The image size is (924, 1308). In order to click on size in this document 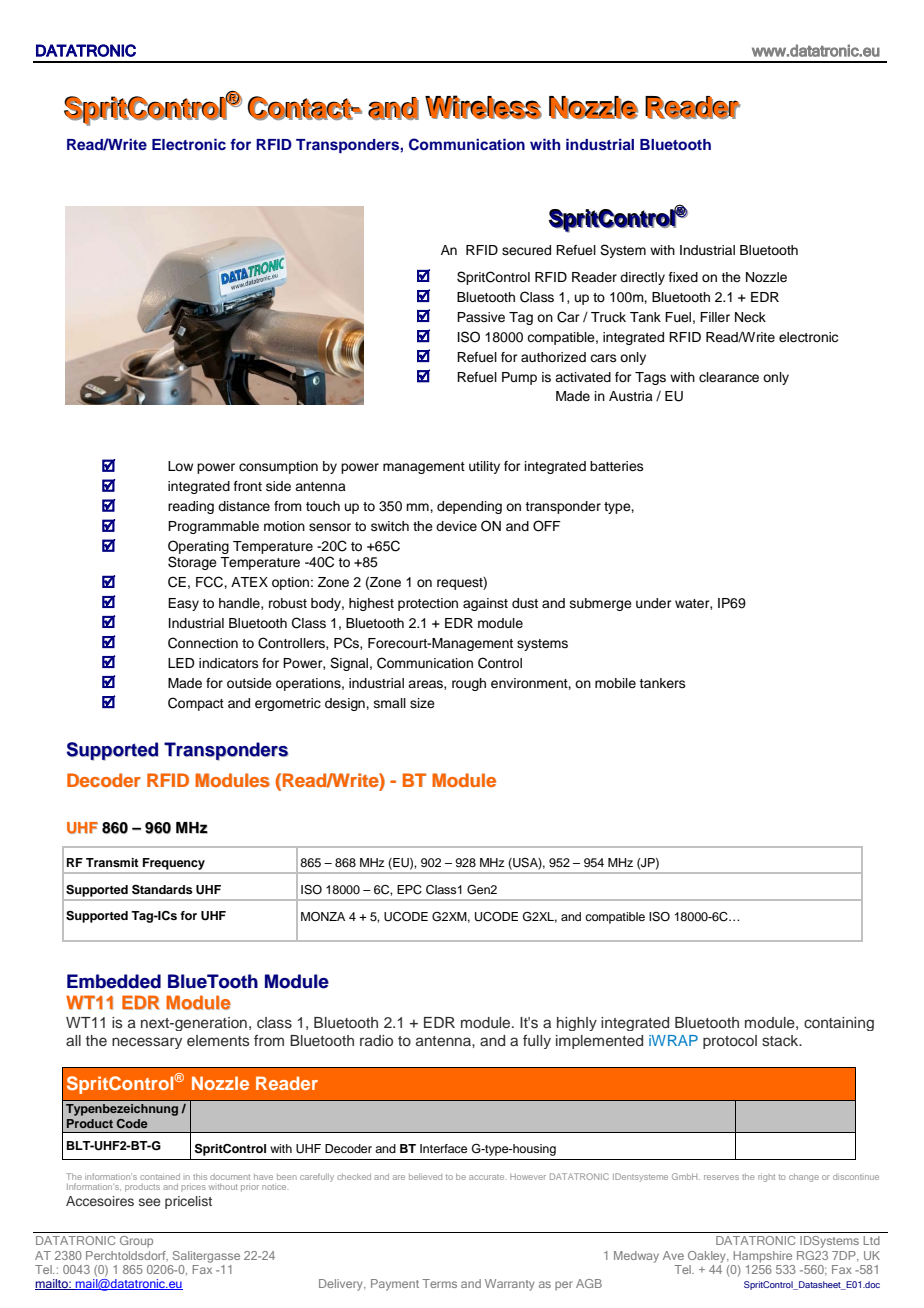, I will do `click(422, 703)`.
